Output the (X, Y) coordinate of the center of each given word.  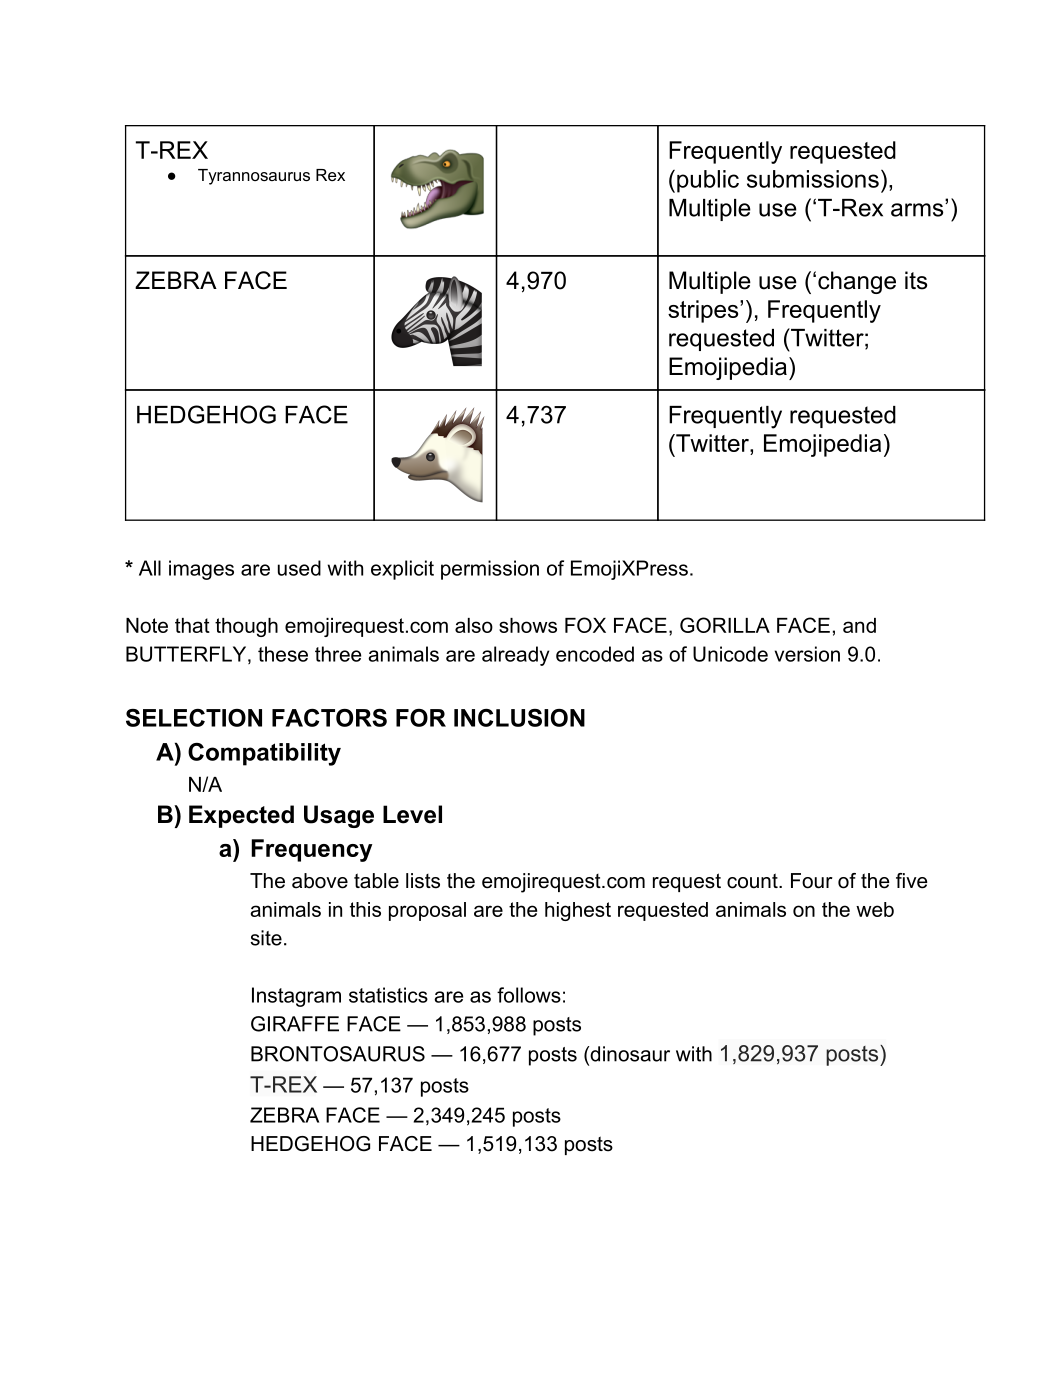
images (201, 570)
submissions (813, 179)
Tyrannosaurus (254, 177)
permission (490, 570)
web (875, 909)
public (708, 181)
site (266, 938)
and (859, 625)
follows (529, 995)
